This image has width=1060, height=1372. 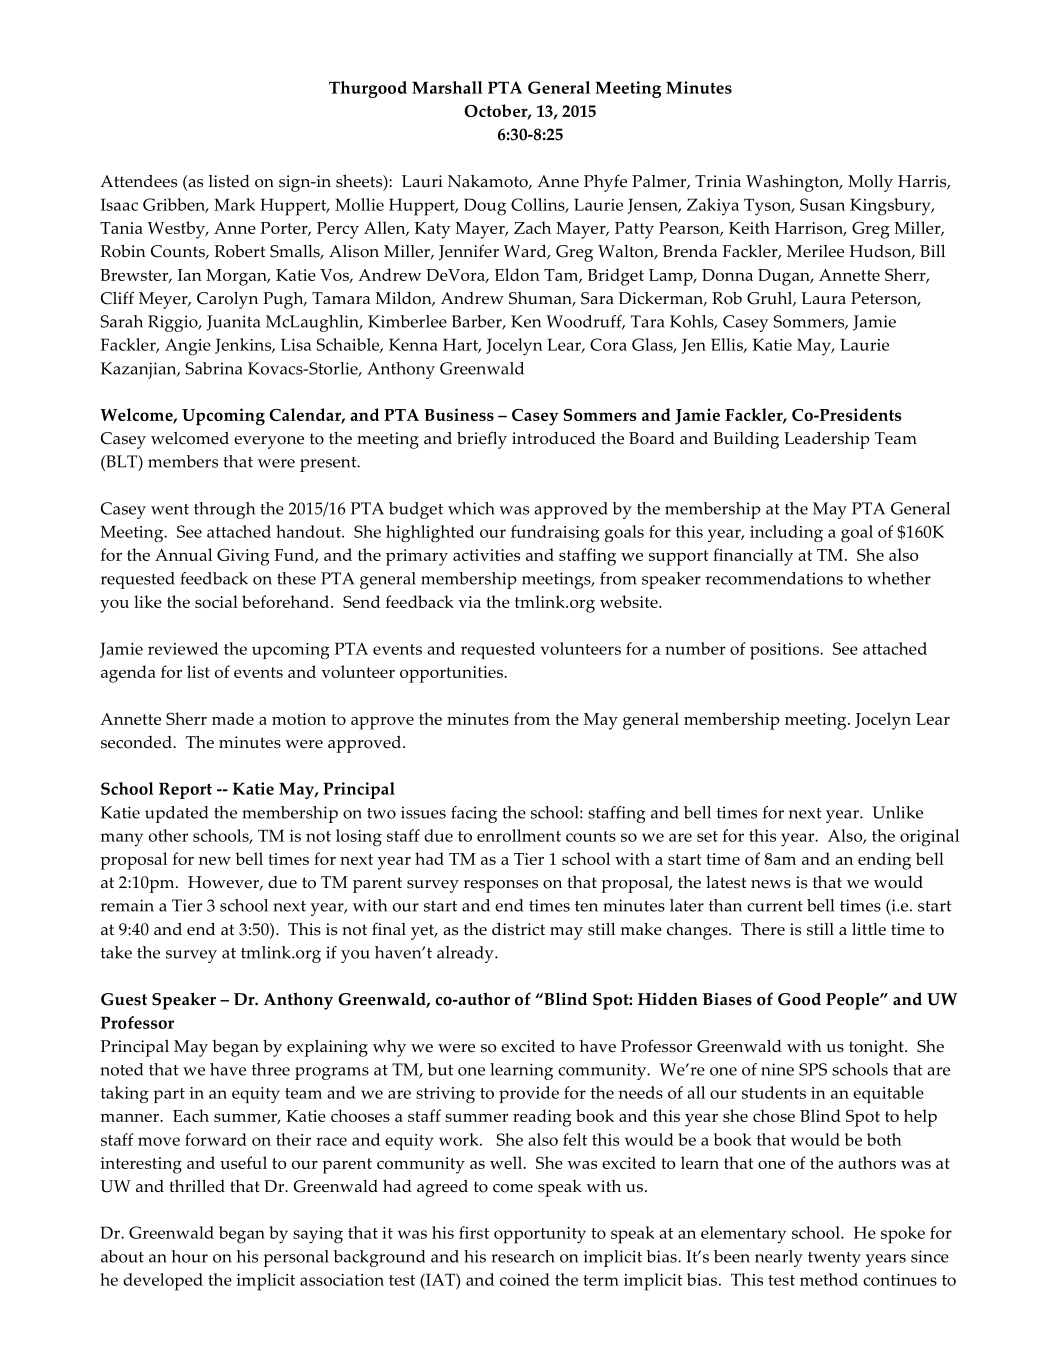 What do you see at coordinates (233, 718) in the image?
I see `made` at bounding box center [233, 718].
